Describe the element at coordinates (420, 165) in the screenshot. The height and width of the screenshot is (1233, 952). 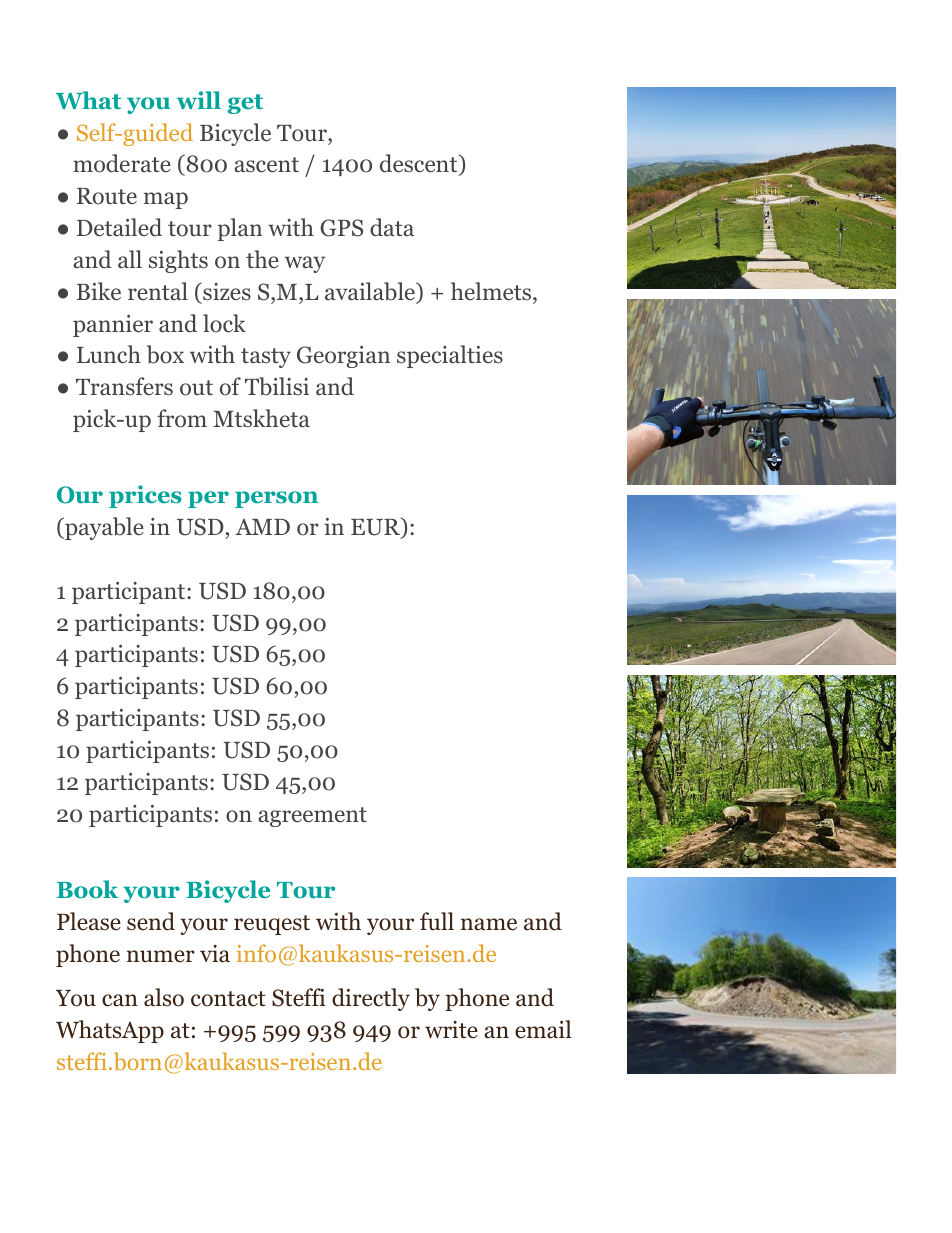
I see `descent` at that location.
